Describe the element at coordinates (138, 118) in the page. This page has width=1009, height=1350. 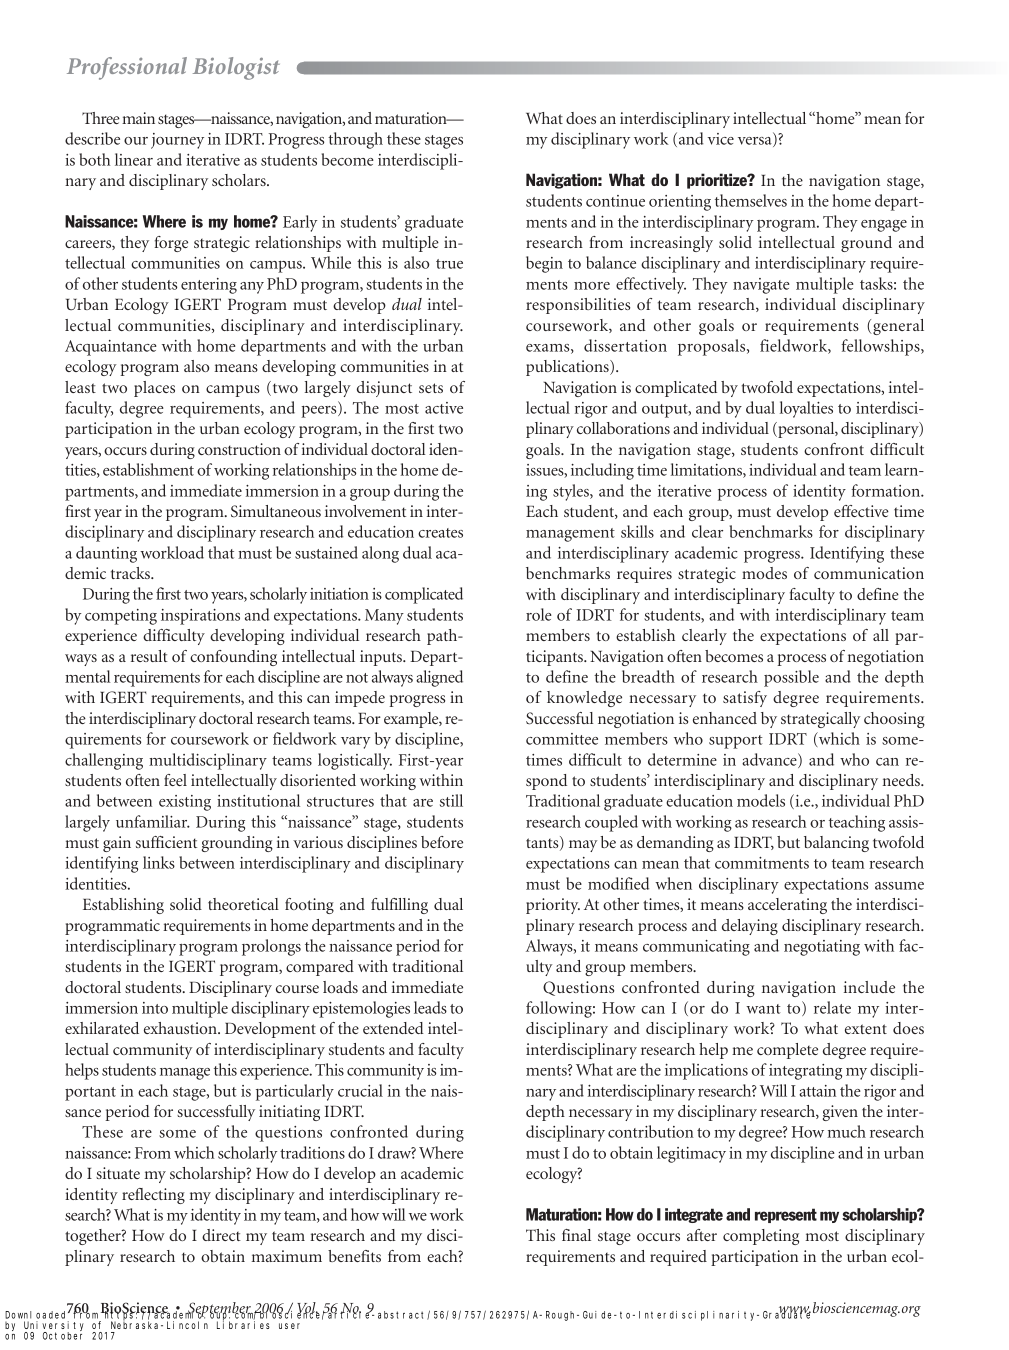
I see `main` at that location.
